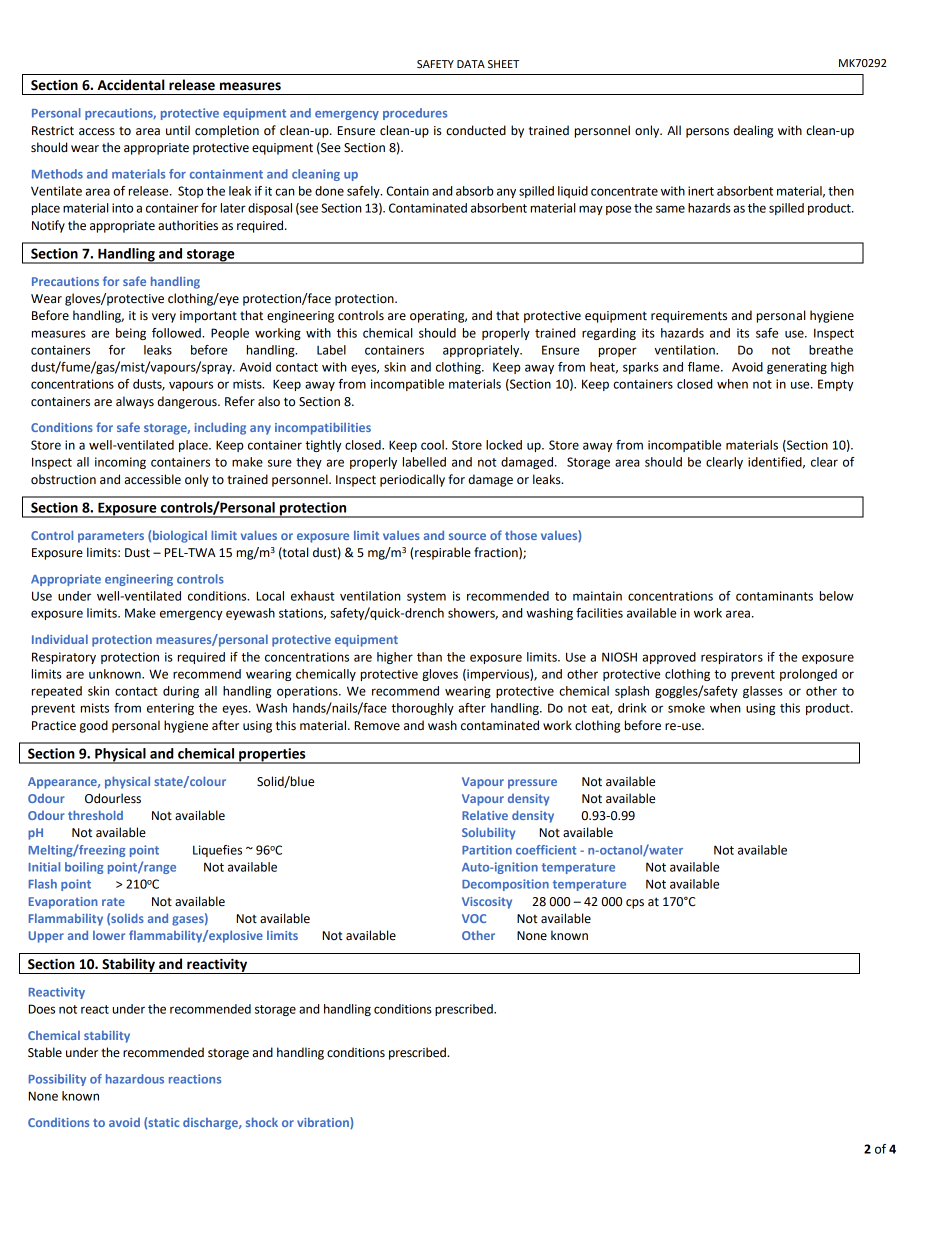 The width and height of the document is (952, 1233). I want to click on system, so click(426, 597).
